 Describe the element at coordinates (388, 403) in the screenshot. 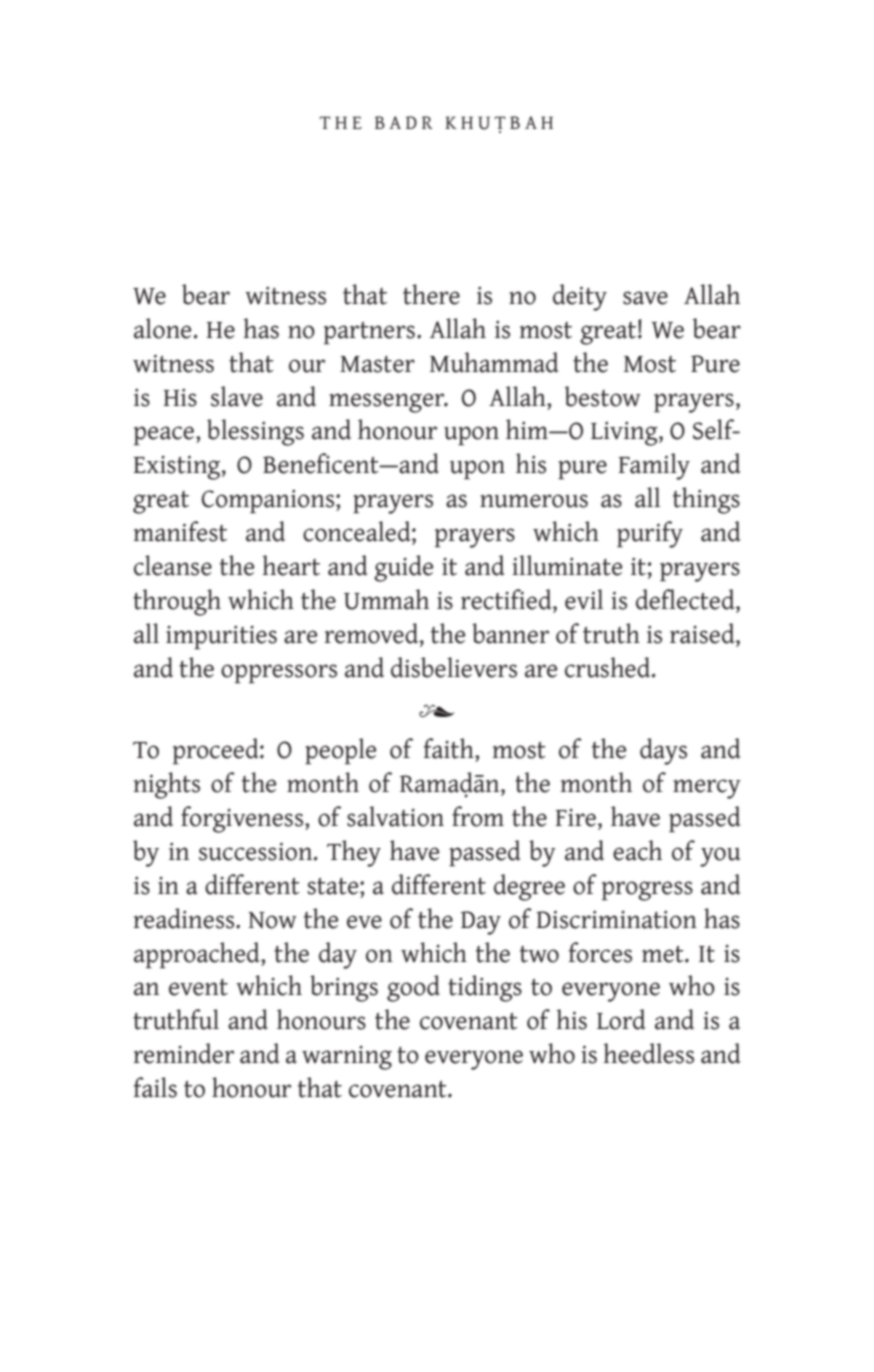

I see `messenger` at that location.
